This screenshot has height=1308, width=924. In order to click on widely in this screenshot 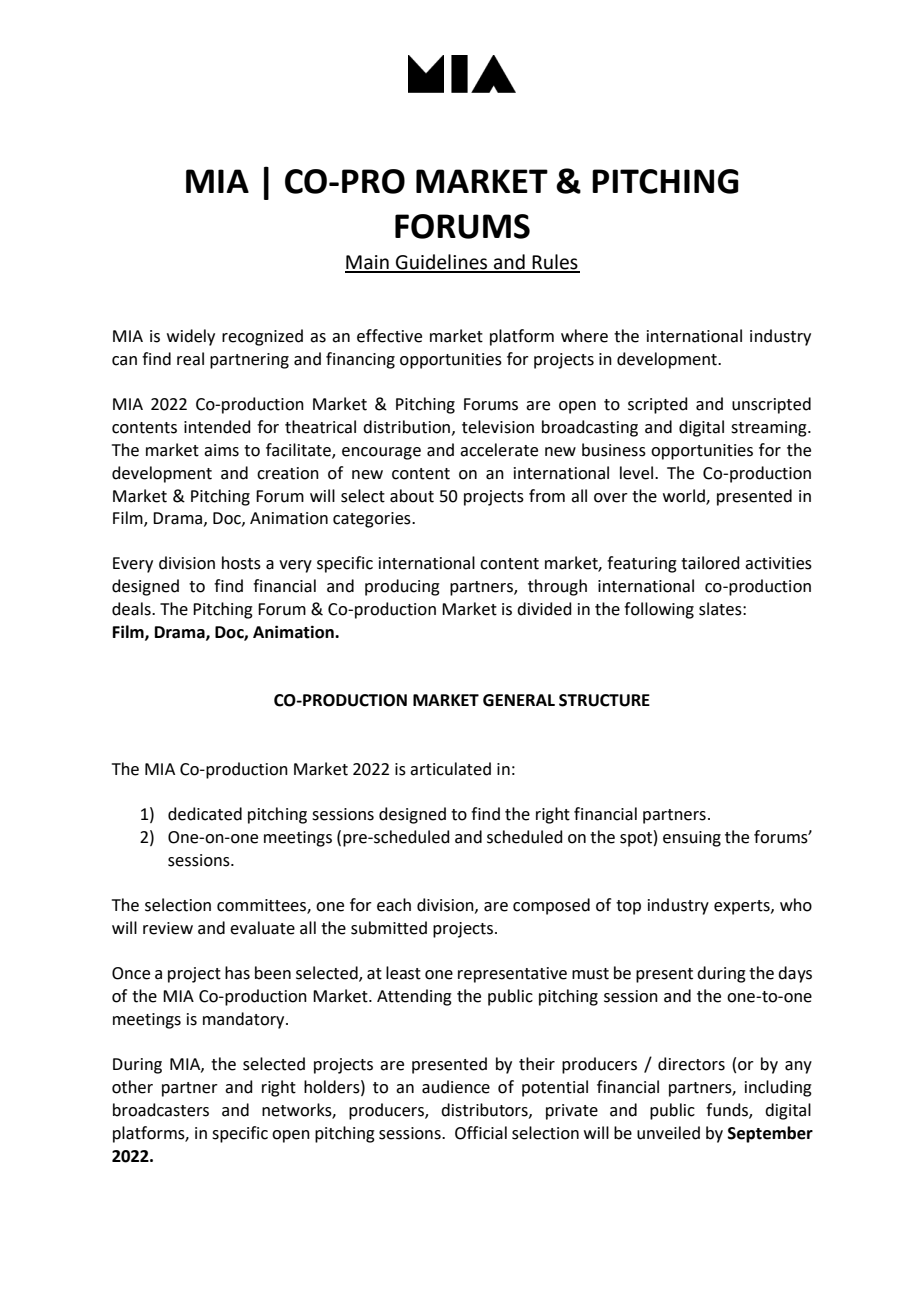, I will do `click(191, 337)`.
